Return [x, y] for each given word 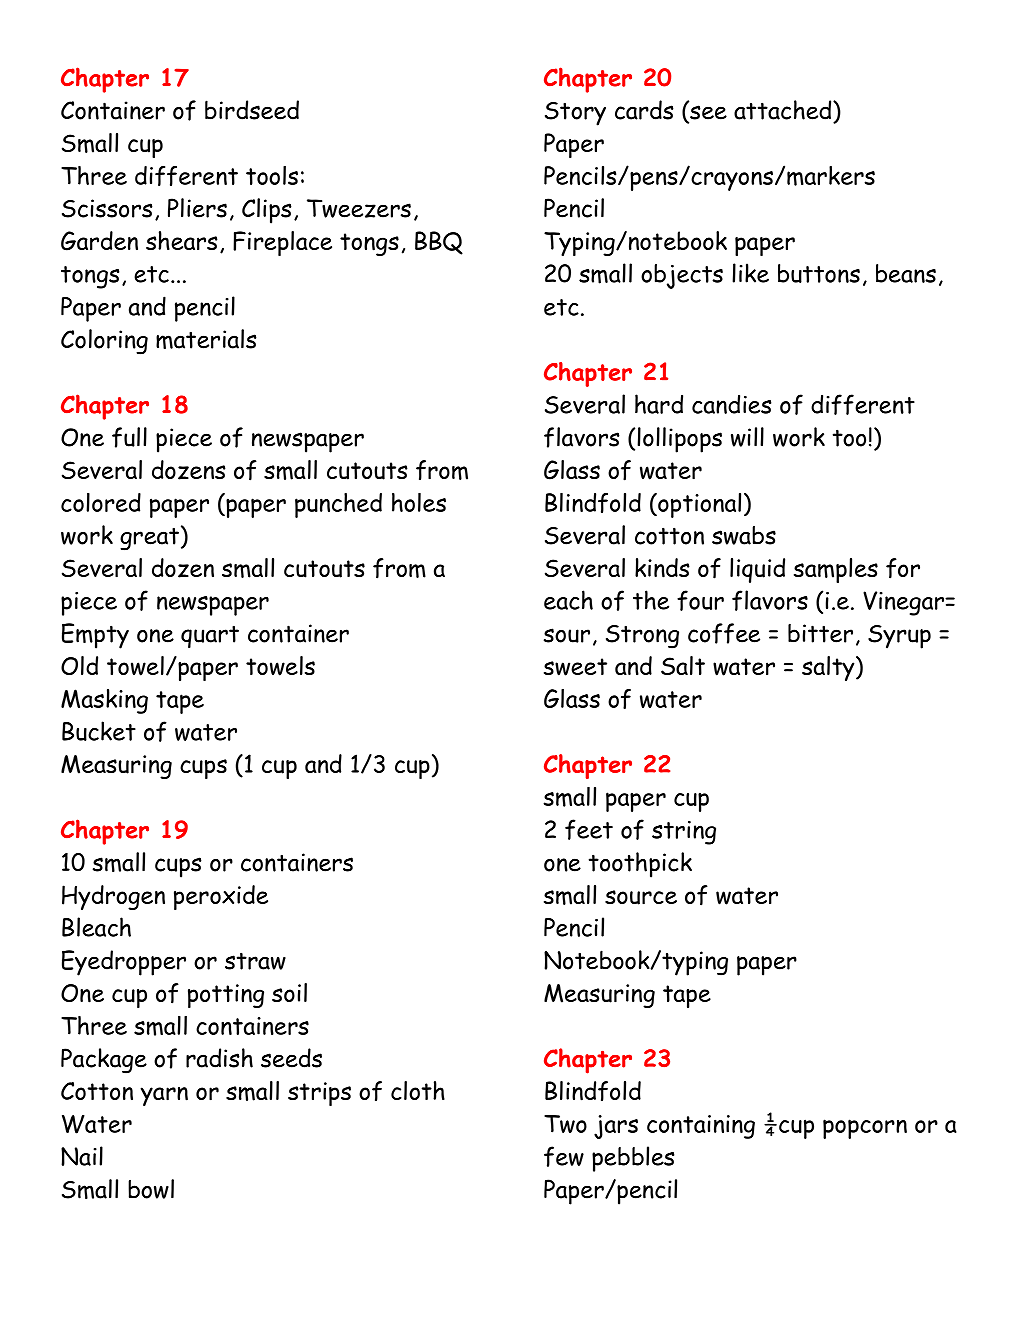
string [684, 833]
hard [659, 404]
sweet [575, 667]
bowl [151, 1189]
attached [784, 110]
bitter [820, 633]
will [747, 437]
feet [589, 829]
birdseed [252, 110]
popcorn [865, 1129]
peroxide [221, 897]
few [564, 1156]
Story [575, 114]
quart [210, 636]
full [129, 437]
